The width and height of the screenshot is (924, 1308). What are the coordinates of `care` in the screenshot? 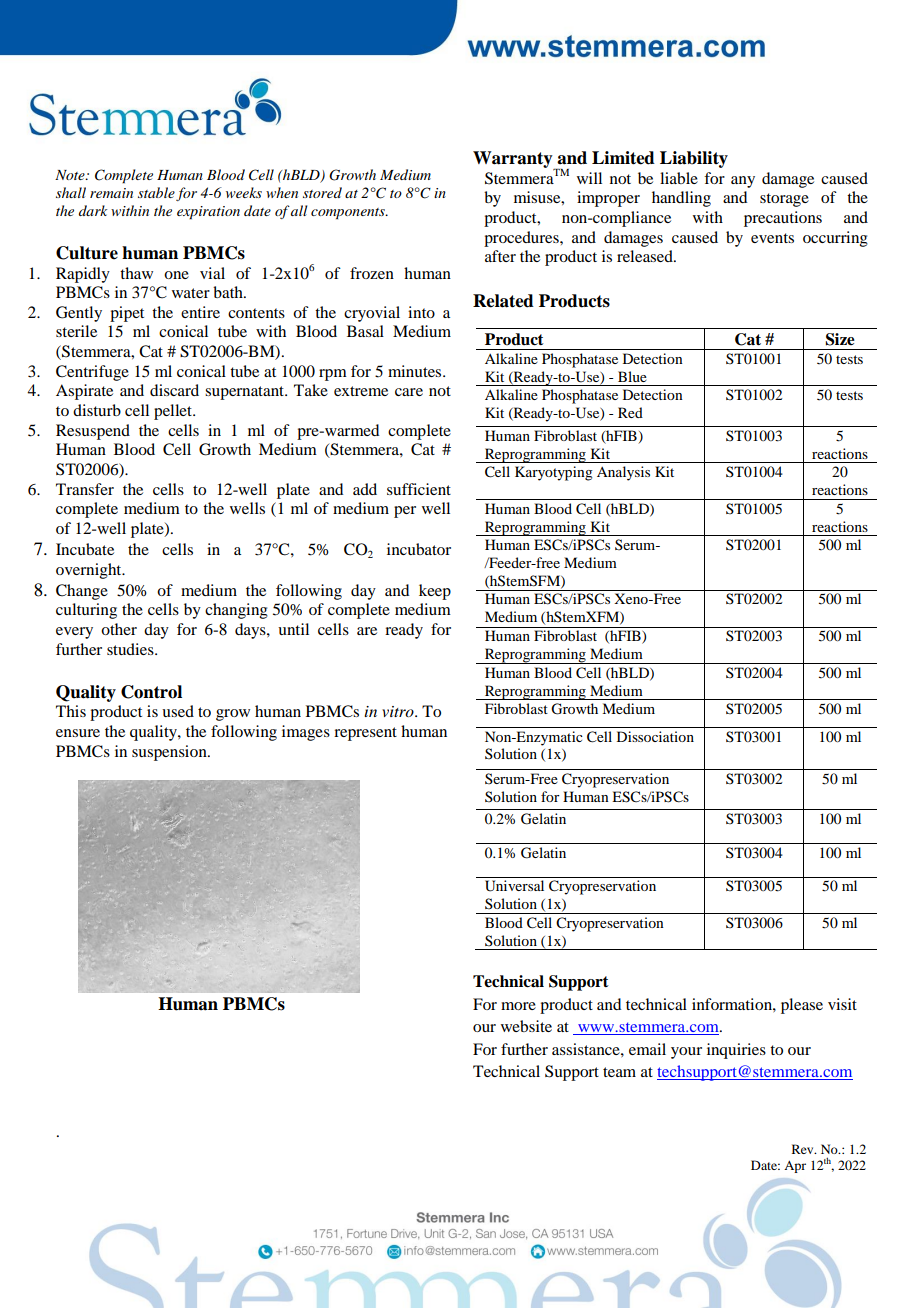 It's located at (409, 392).
